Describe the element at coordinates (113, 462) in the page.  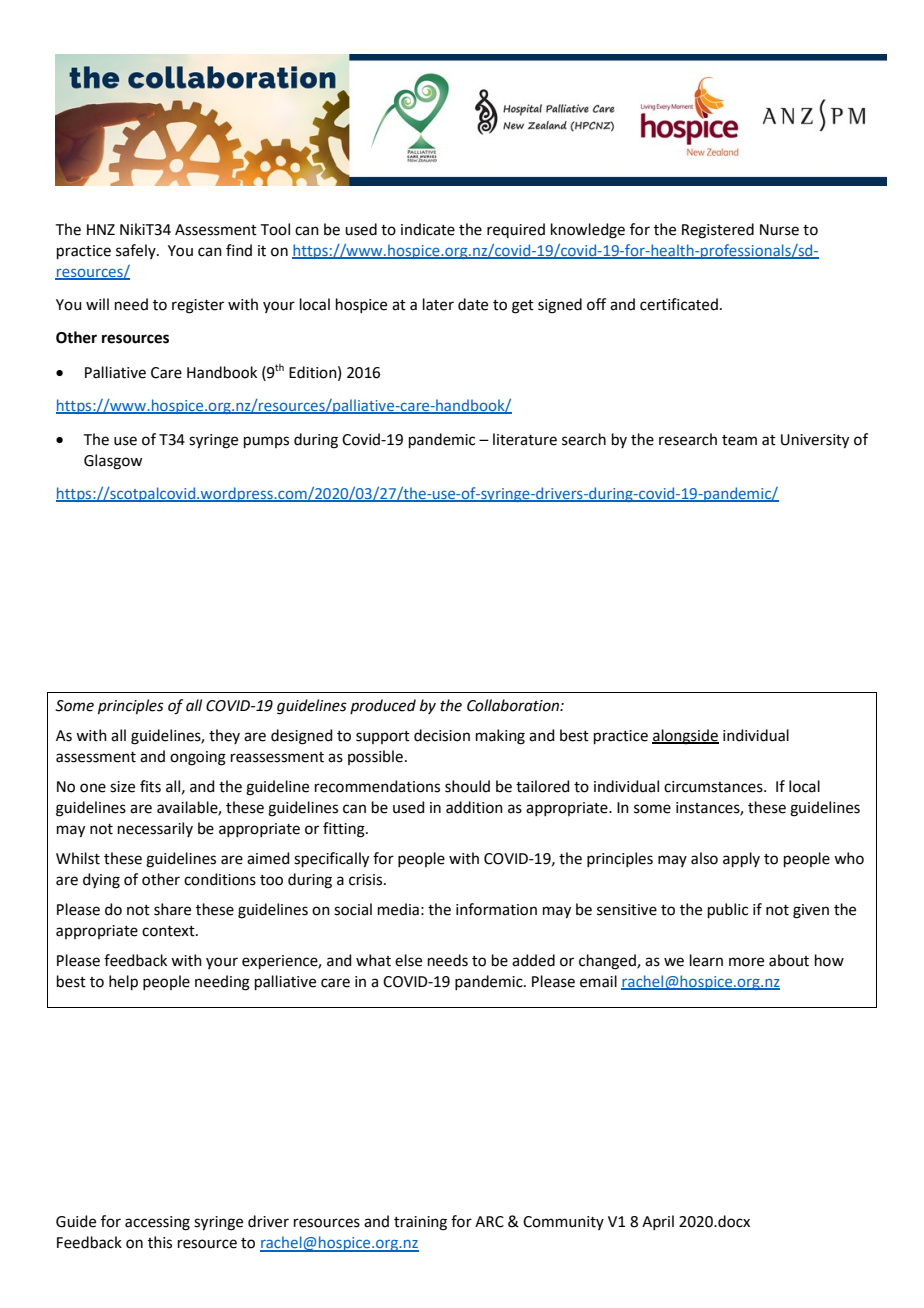
I see `Glasgow` at that location.
